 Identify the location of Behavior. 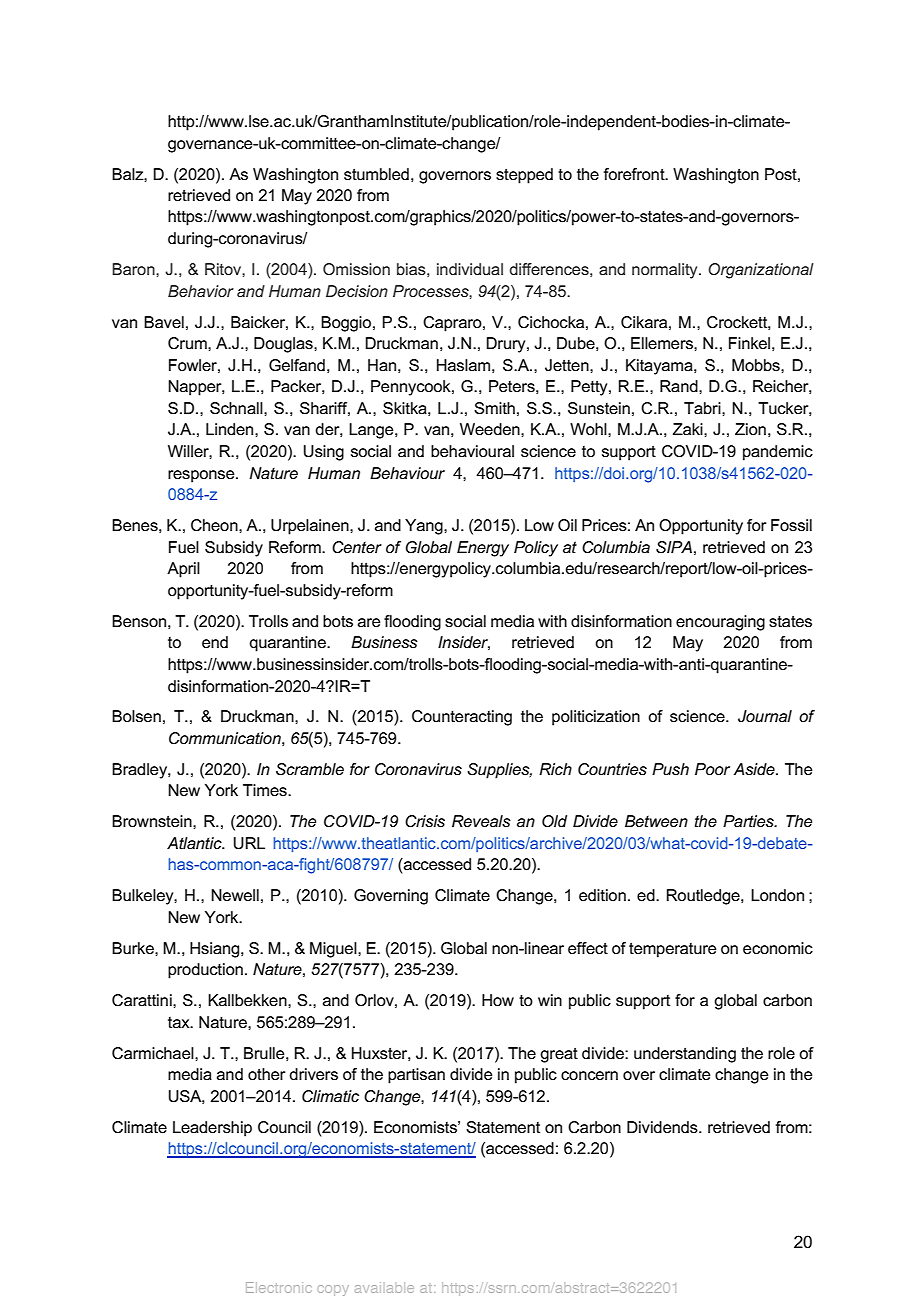
(201, 291).
